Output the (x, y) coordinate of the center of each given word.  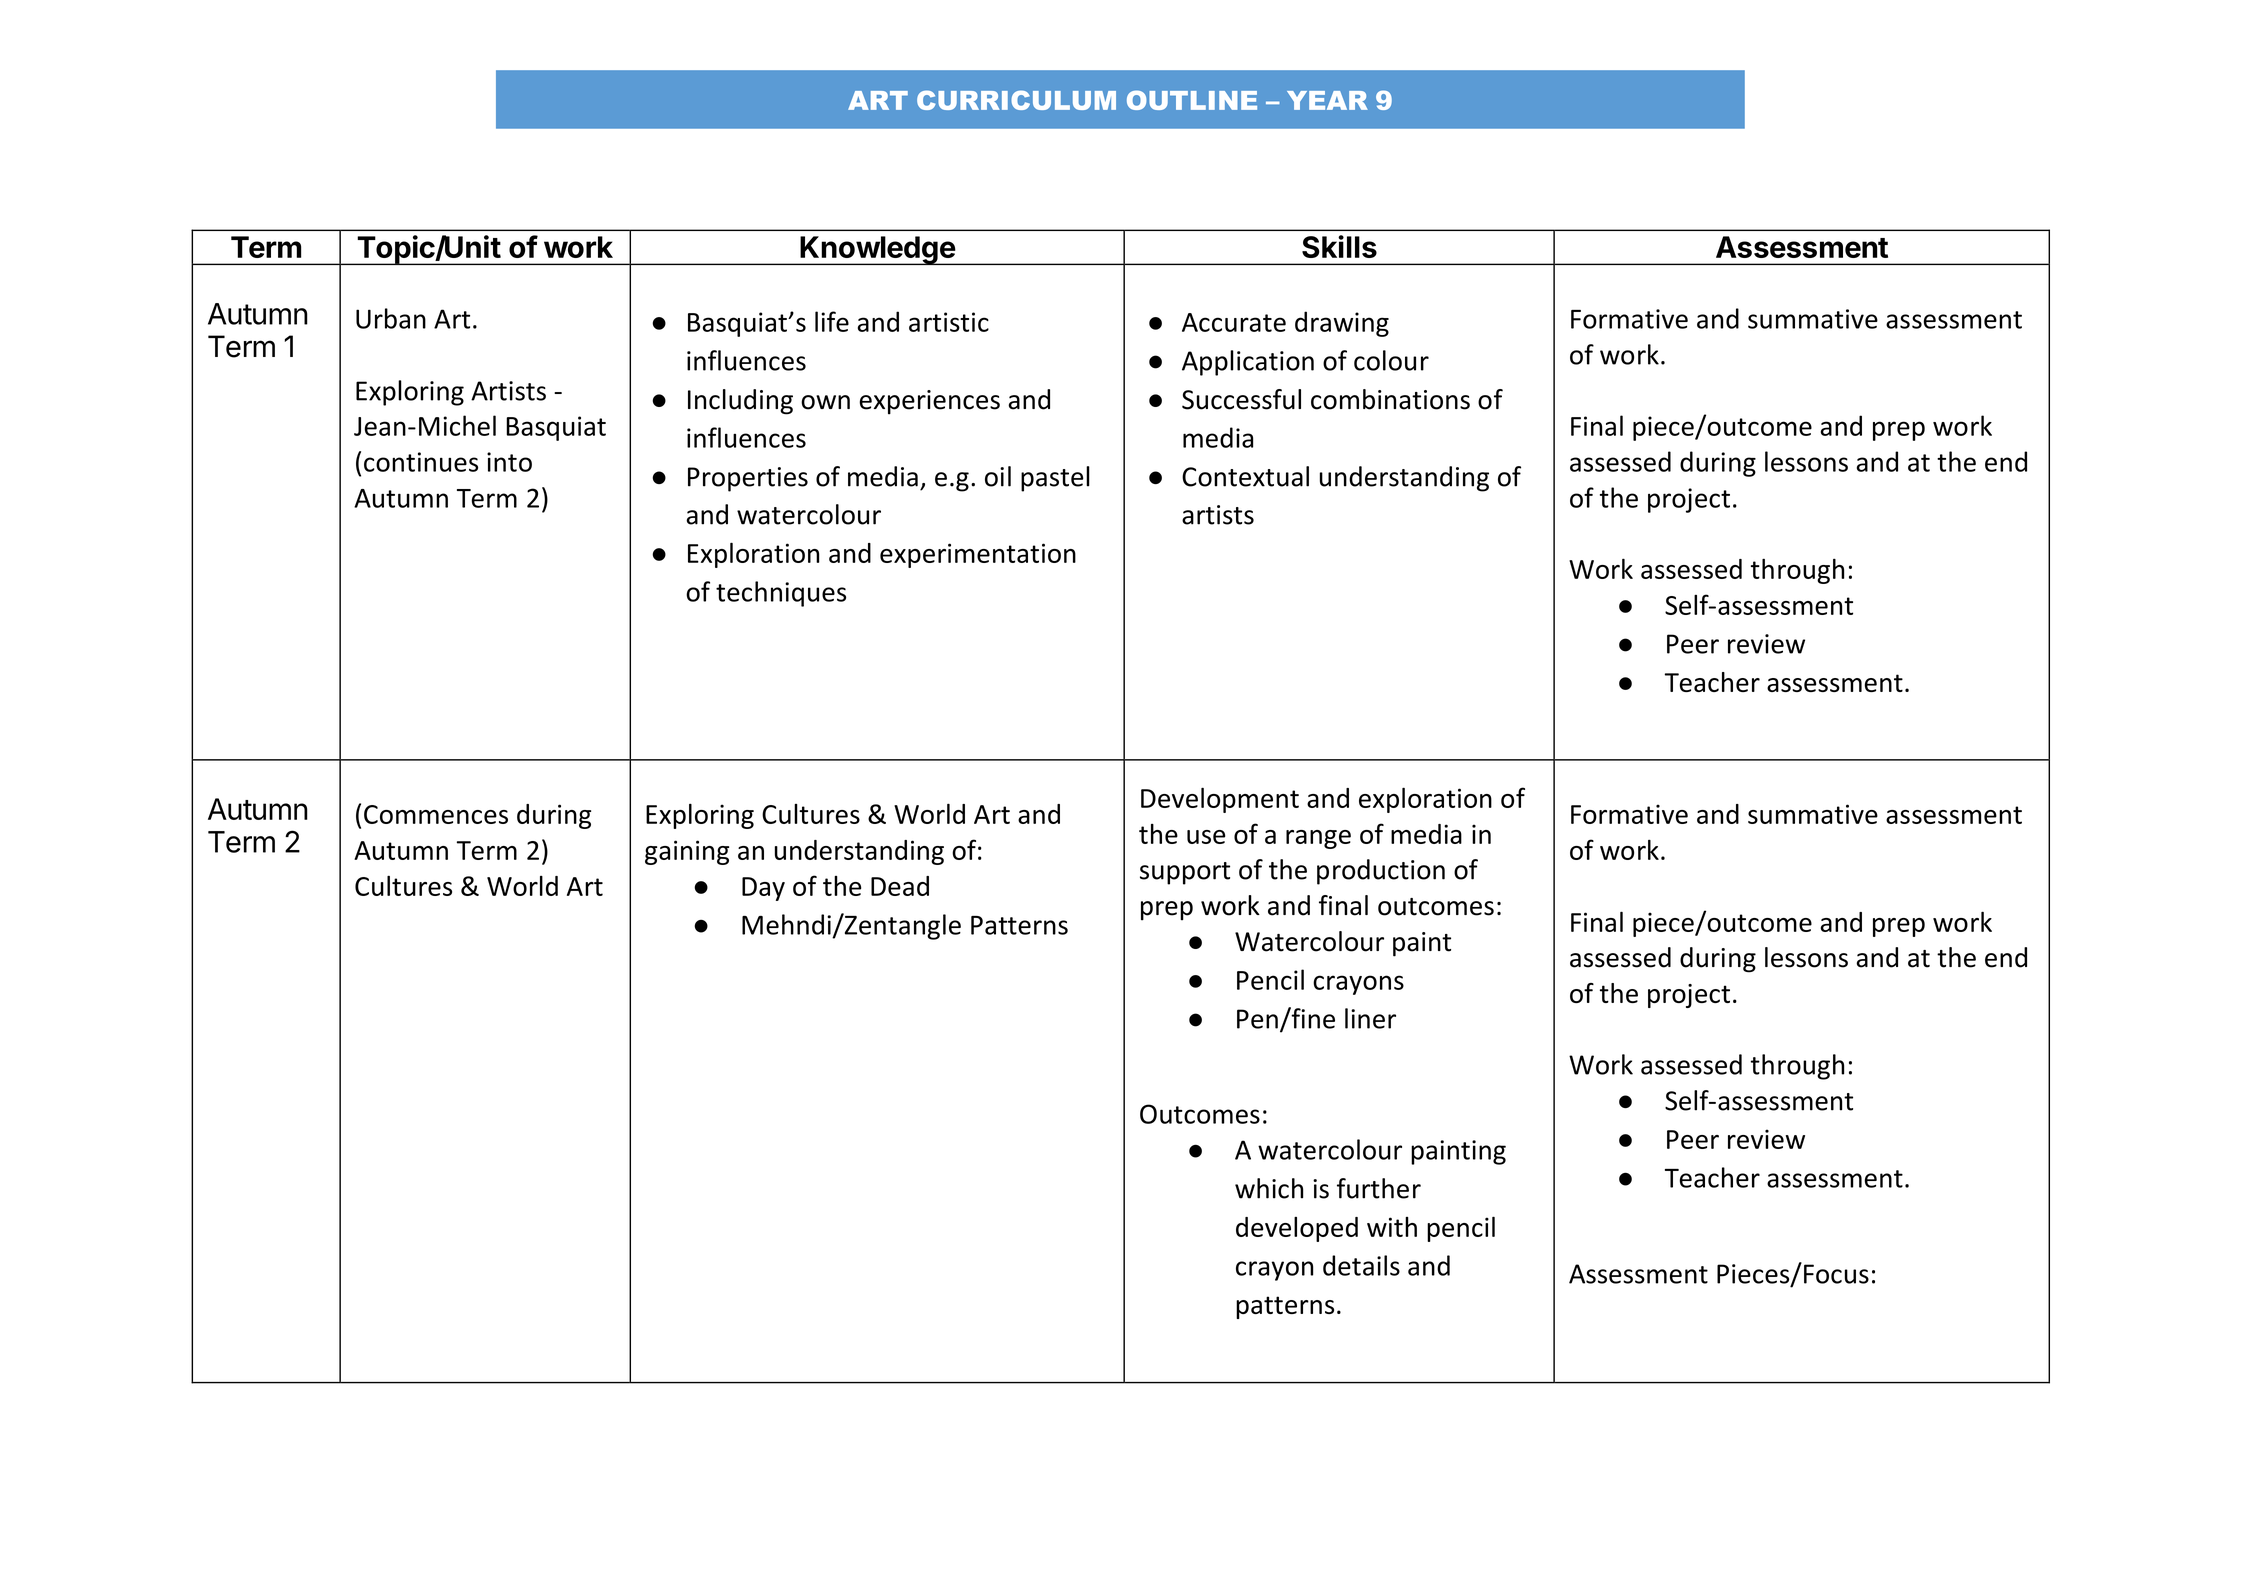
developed (1297, 1229)
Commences (436, 814)
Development (1220, 800)
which (1269, 1188)
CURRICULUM (1016, 100)
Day (763, 889)
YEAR (1327, 100)
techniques (781, 594)
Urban (391, 318)
